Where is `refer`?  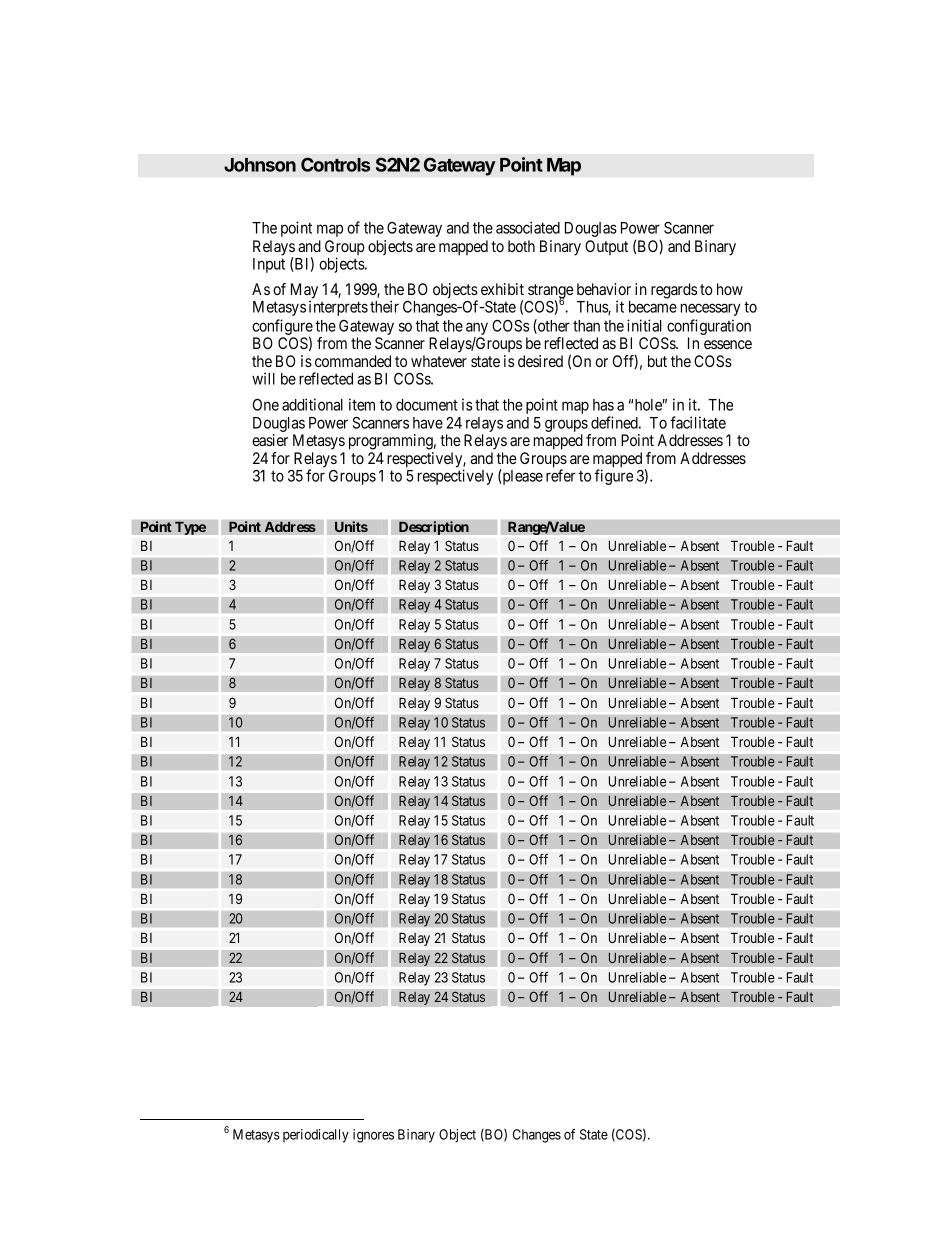
refer is located at coordinates (561, 475).
